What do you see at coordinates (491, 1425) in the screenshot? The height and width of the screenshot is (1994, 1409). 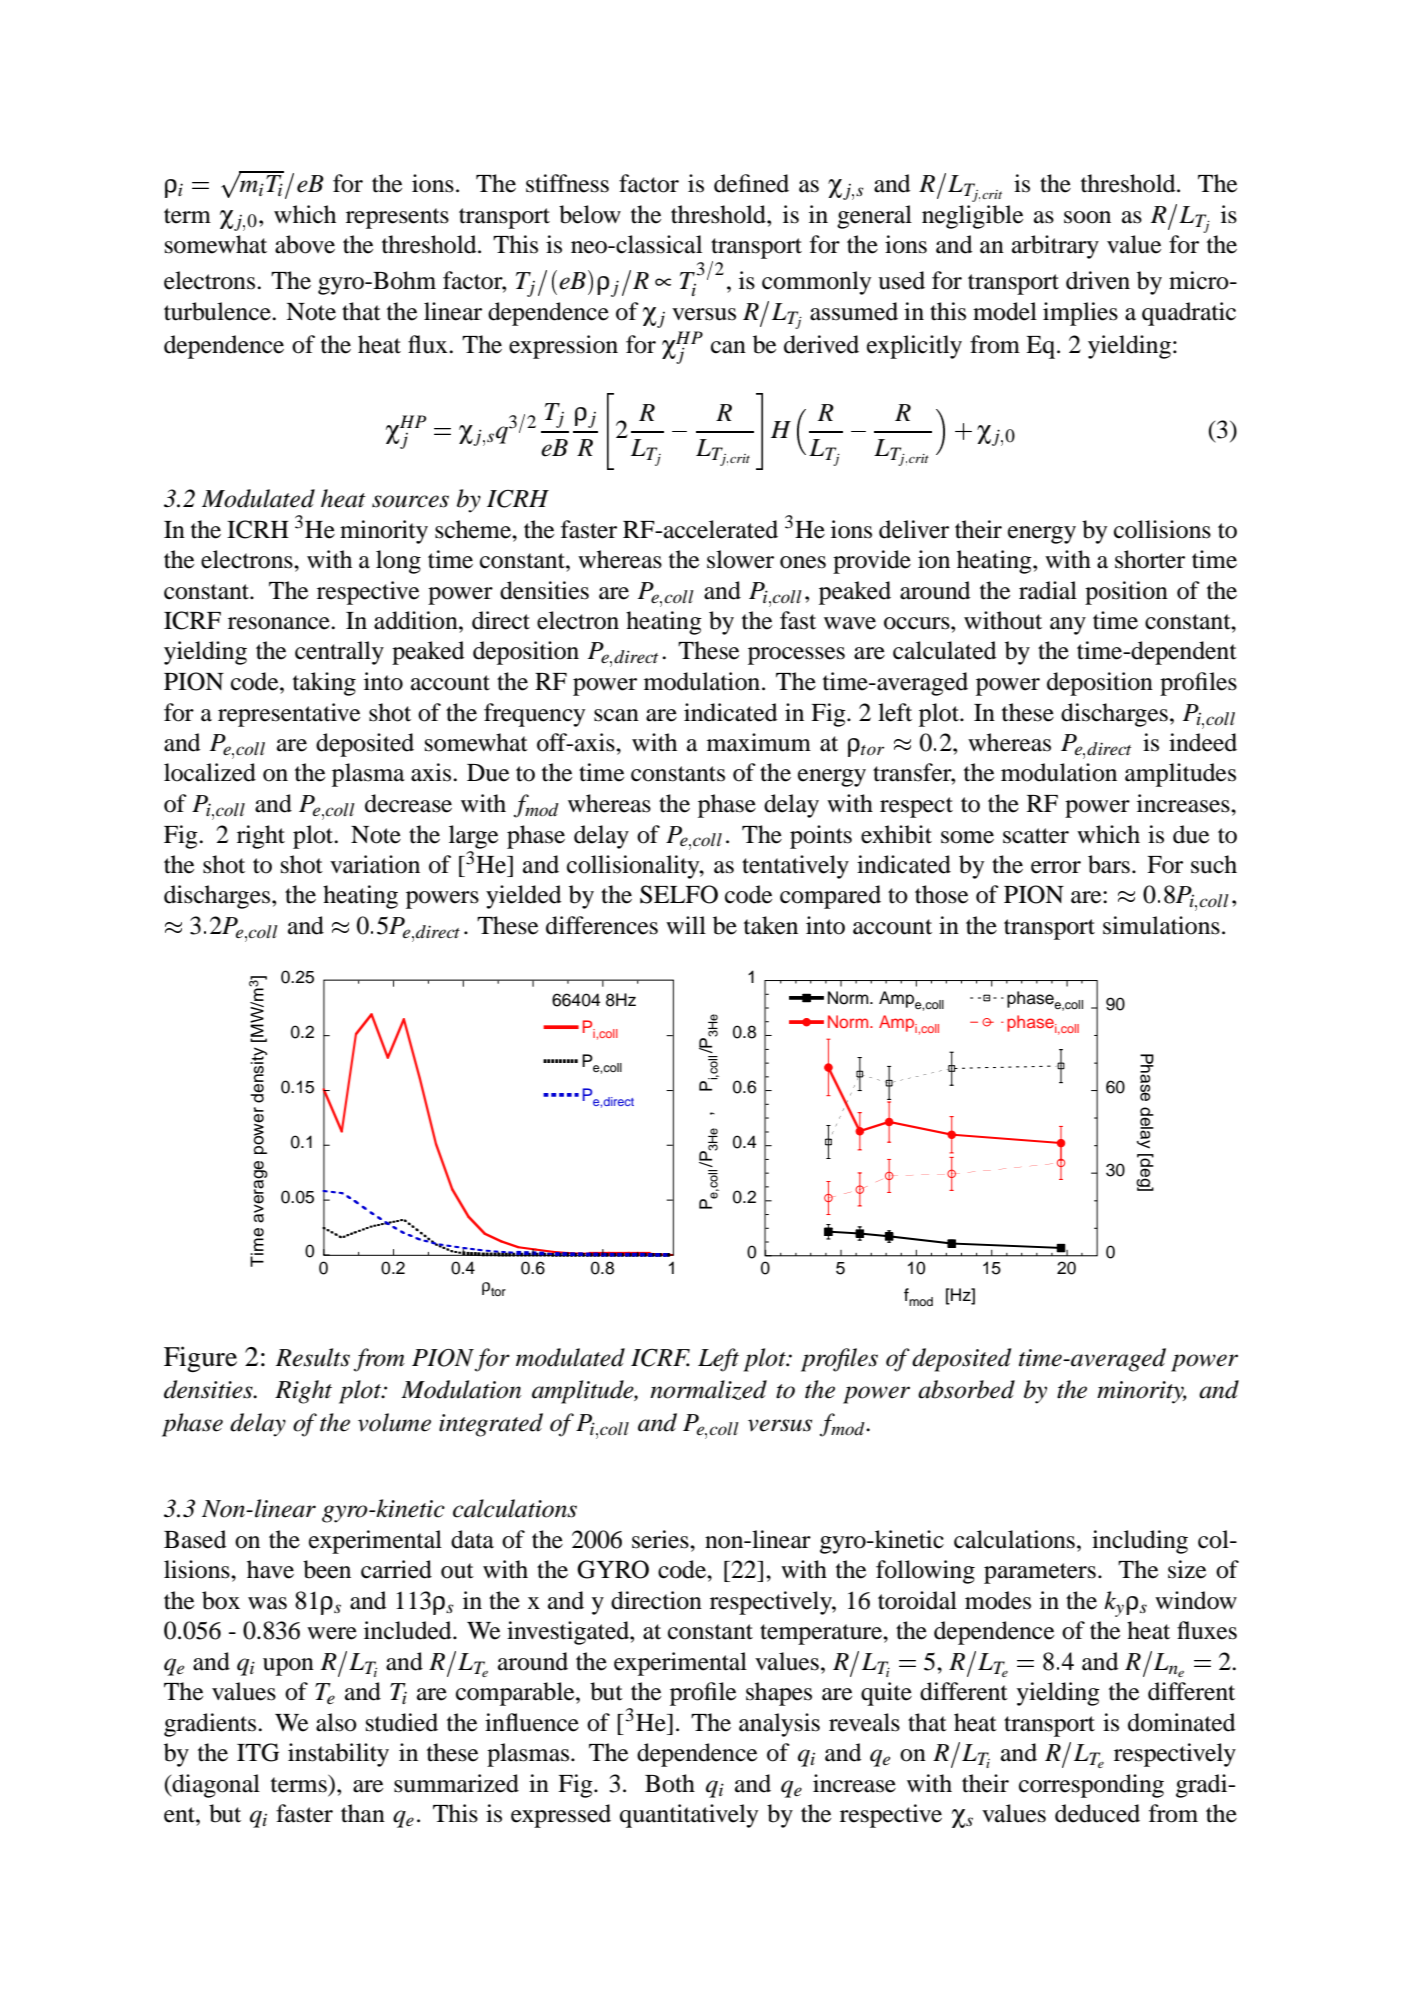 I see `integrated` at bounding box center [491, 1425].
